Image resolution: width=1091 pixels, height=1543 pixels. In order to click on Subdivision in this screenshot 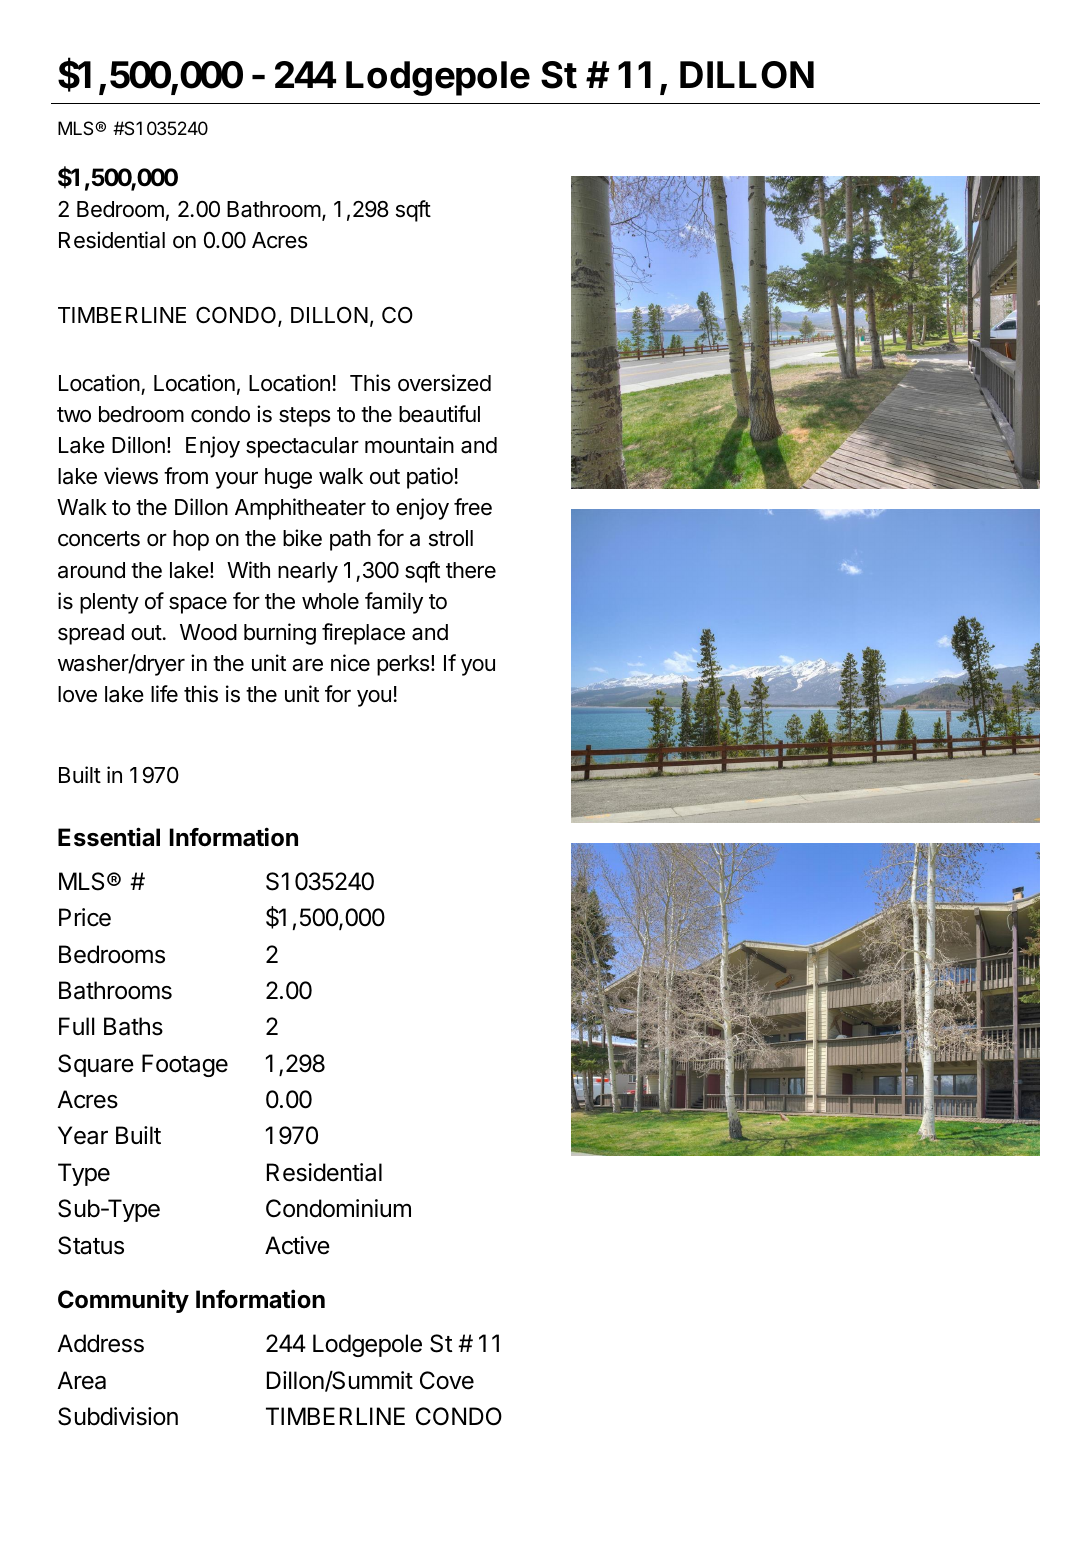, I will do `click(118, 1416)`.
